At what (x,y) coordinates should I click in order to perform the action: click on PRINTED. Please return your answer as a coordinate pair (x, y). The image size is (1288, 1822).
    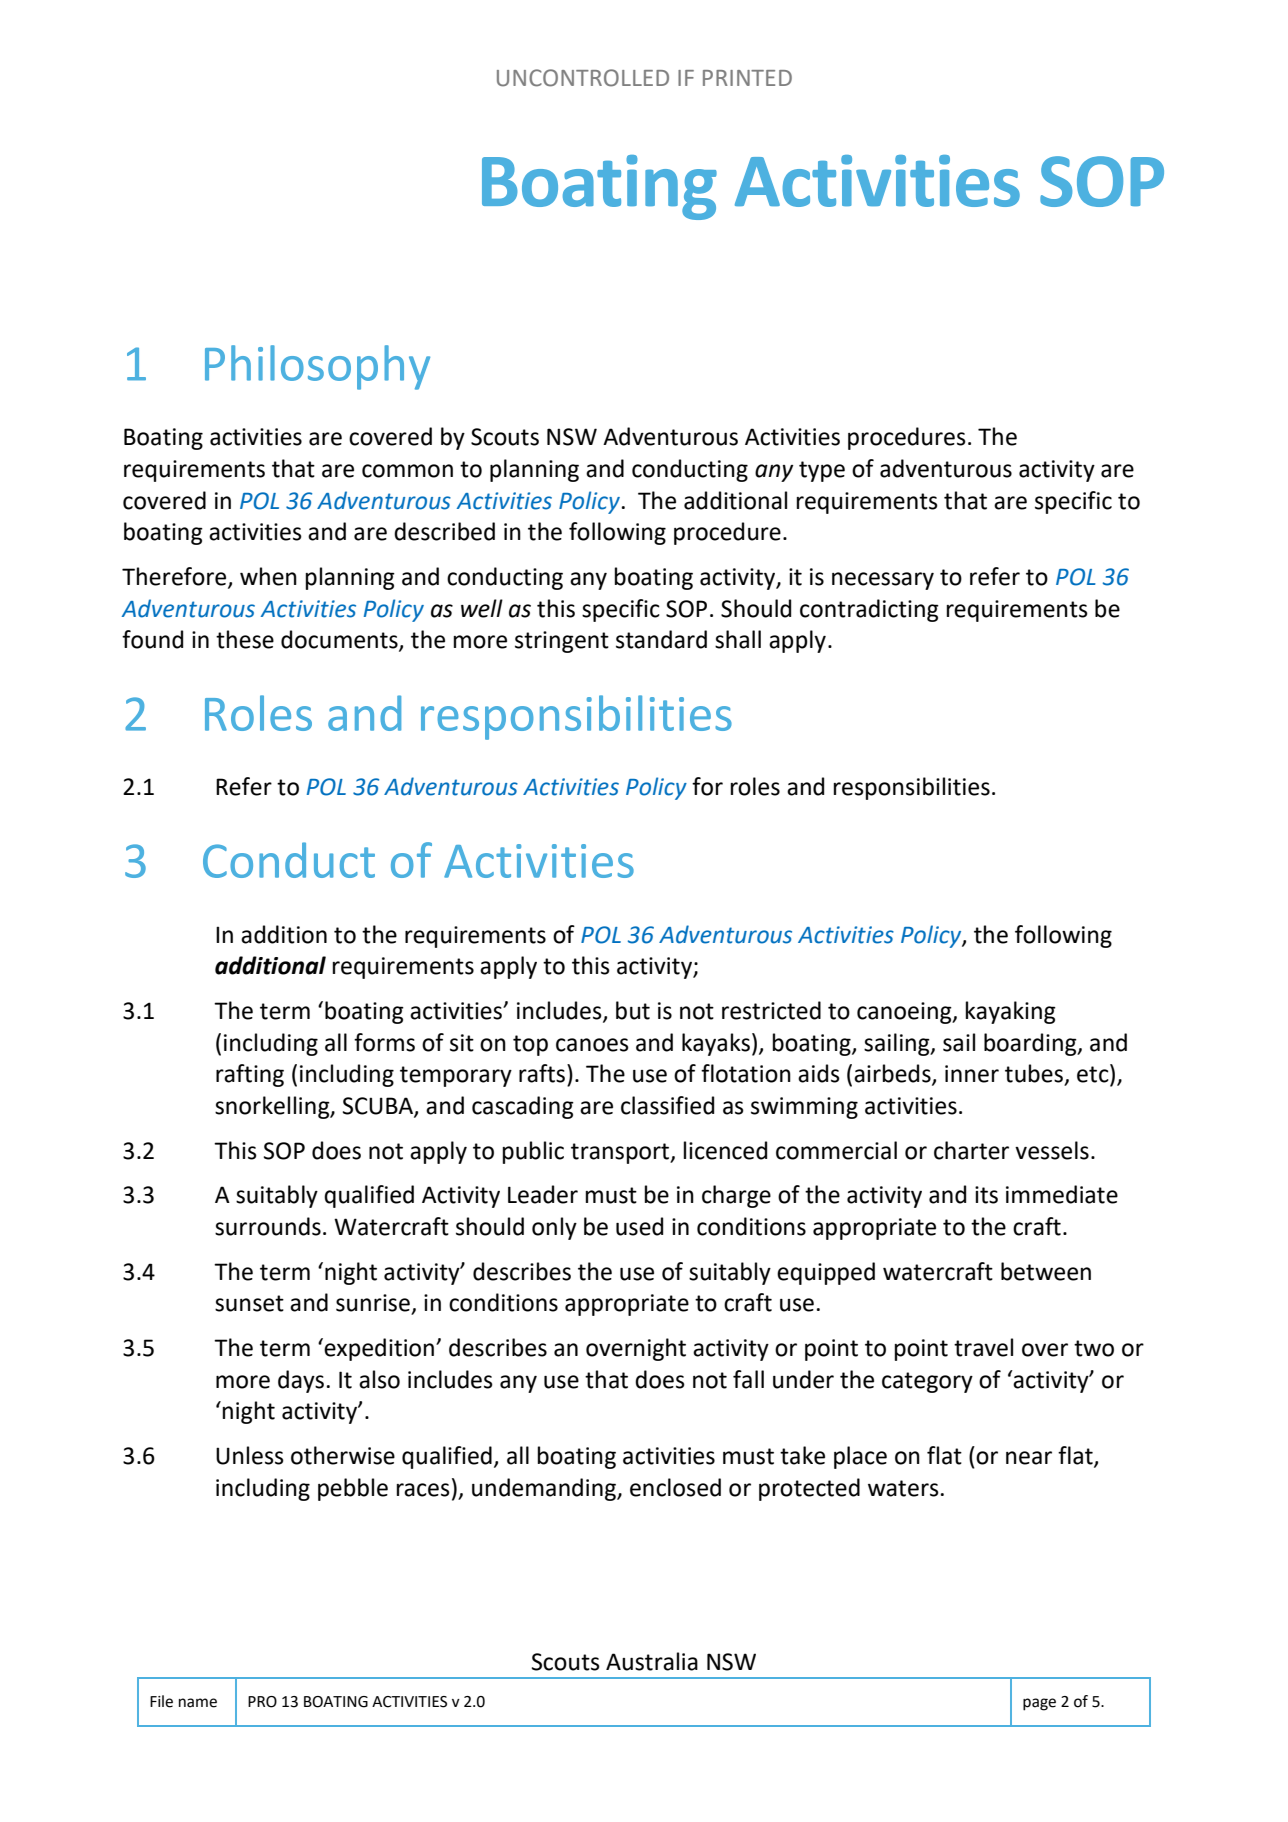
    Looking at the image, I should click on (747, 78).
